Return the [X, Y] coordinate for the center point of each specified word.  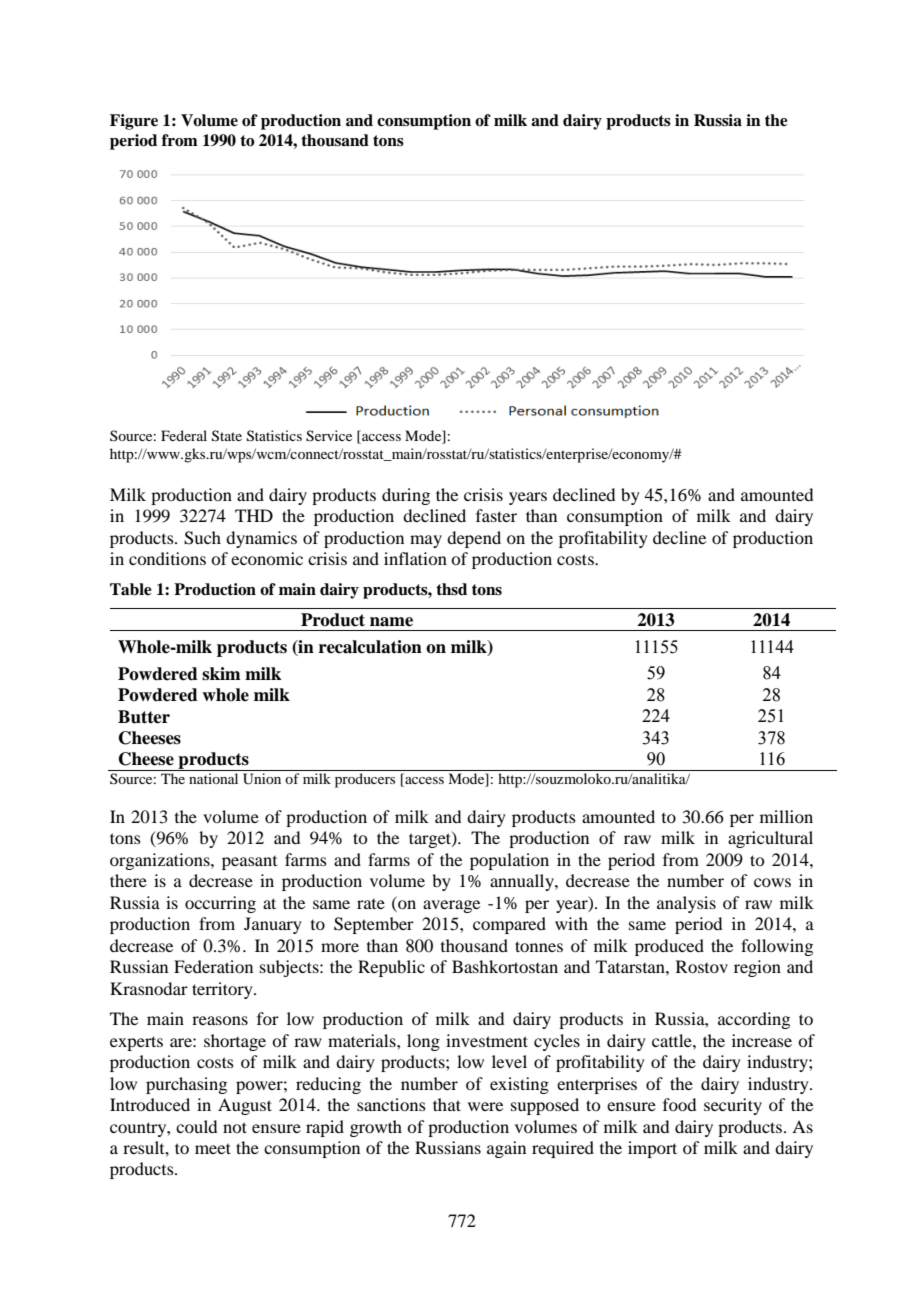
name [391, 622]
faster [496, 515]
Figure [134, 122]
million [786, 816]
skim [221, 674]
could [196, 1126]
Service [329, 436]
